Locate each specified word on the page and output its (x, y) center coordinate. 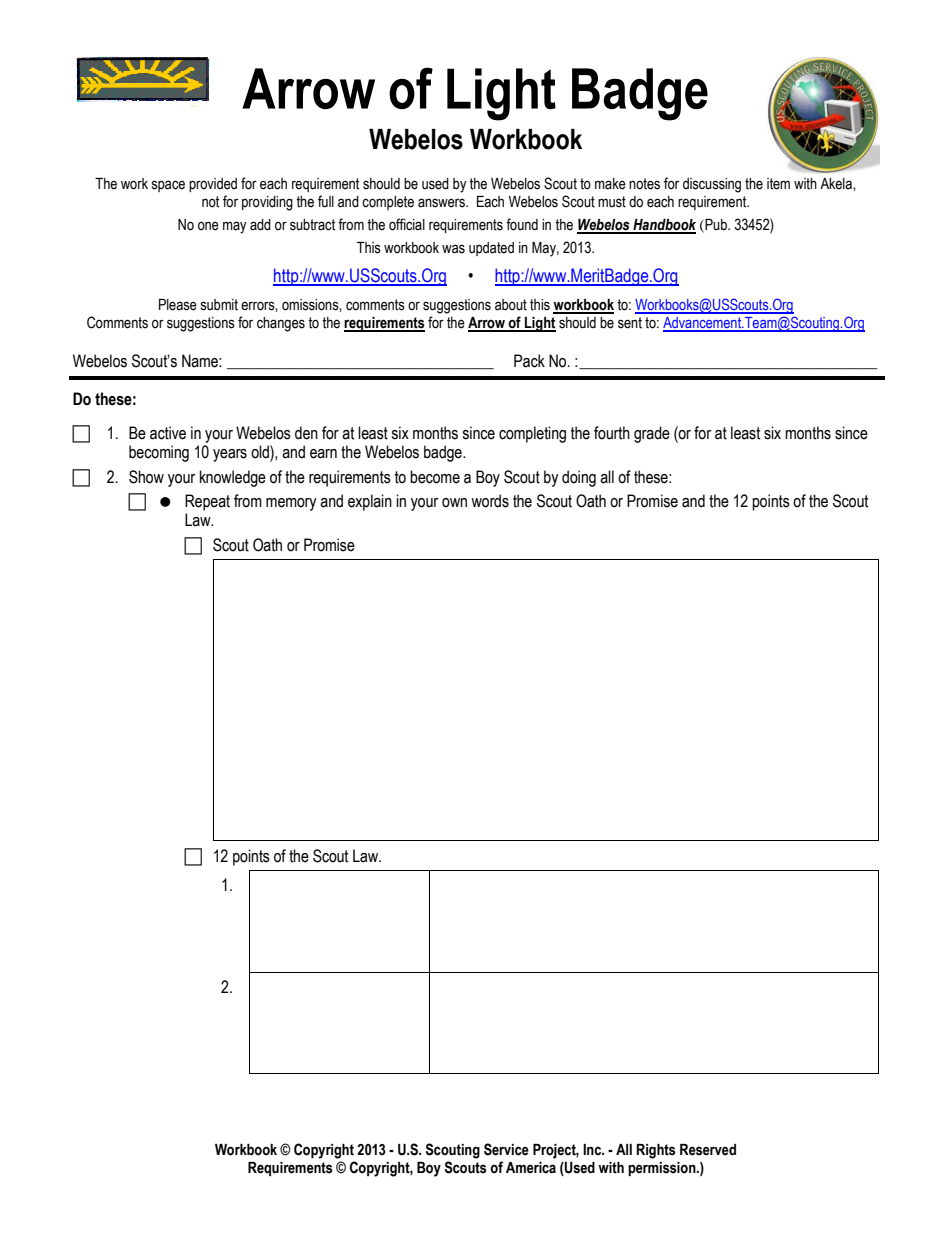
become (435, 477)
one (208, 226)
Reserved (708, 1150)
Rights (656, 1151)
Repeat (207, 502)
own (454, 503)
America (531, 1168)
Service (506, 1149)
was (453, 249)
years (230, 455)
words (490, 501)
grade (652, 434)
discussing (712, 185)
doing (579, 478)
